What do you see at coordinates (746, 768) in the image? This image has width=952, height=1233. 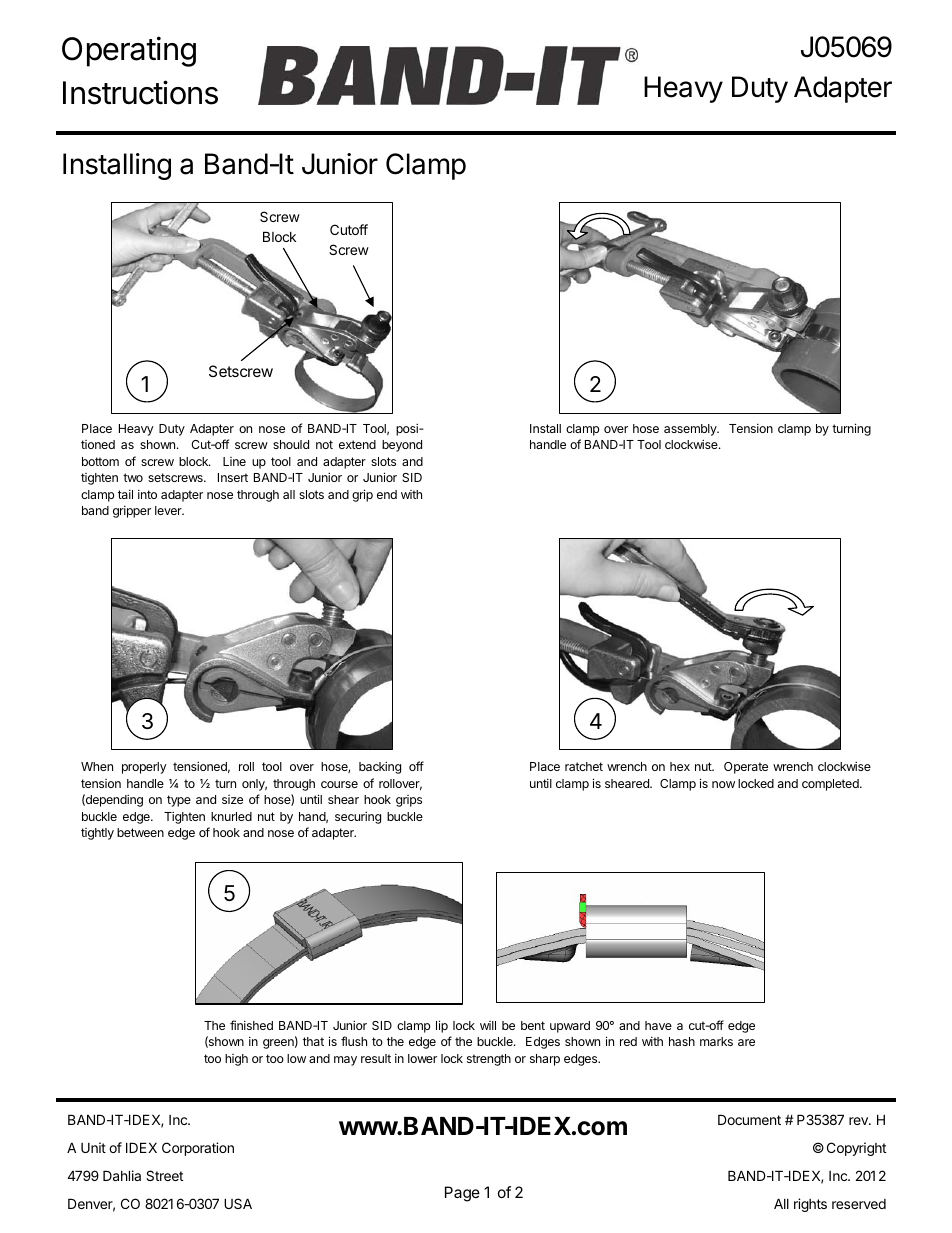 I see `Operate` at bounding box center [746, 768].
